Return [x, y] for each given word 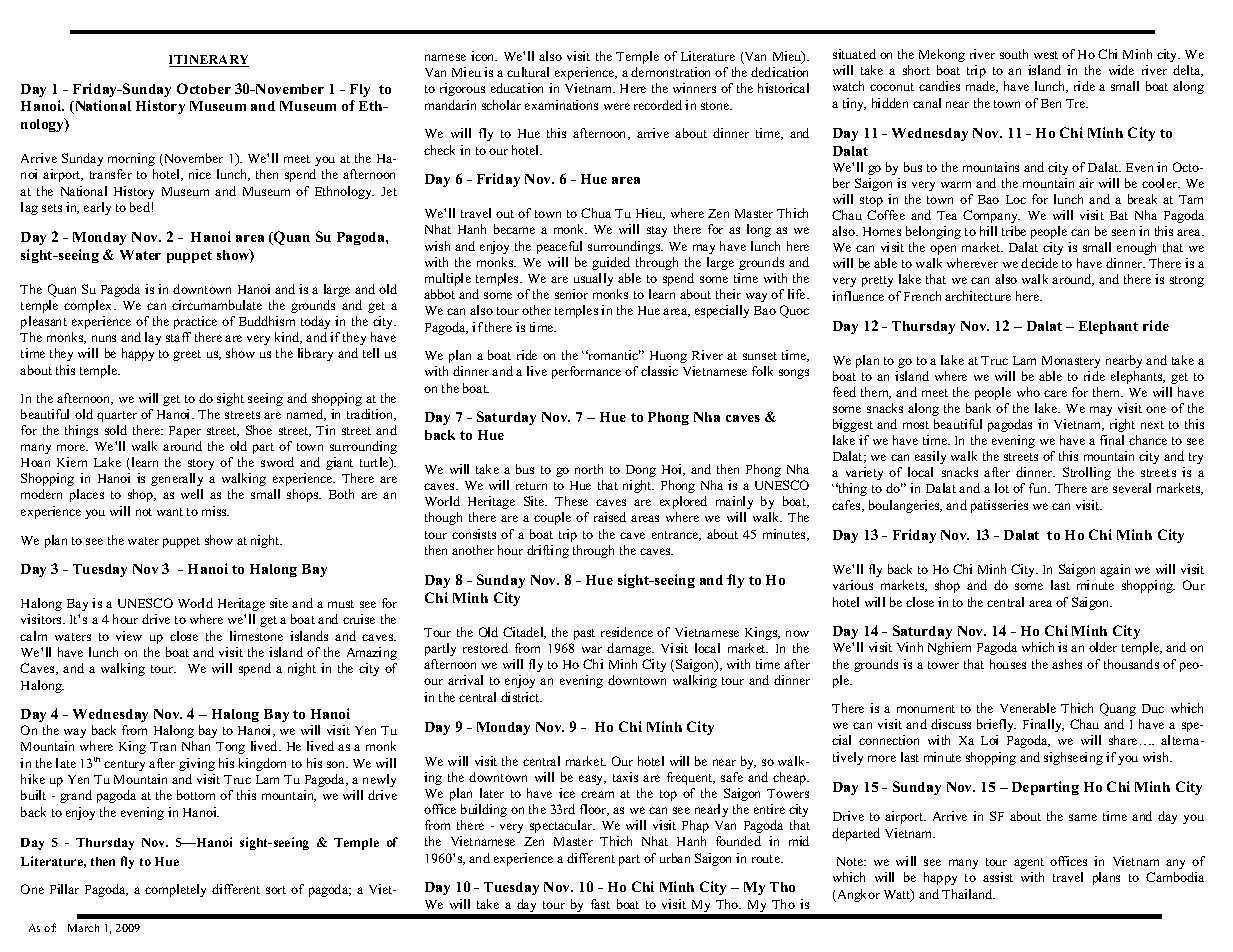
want [170, 512]
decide [1039, 263]
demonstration [670, 72]
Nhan [196, 746]
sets [52, 208]
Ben [1051, 103]
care [1055, 393]
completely [175, 890]
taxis [625, 777]
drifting [548, 551]
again [1115, 570]
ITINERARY [209, 61]
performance [586, 372]
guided [611, 263]
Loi [989, 740]
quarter [117, 416]
